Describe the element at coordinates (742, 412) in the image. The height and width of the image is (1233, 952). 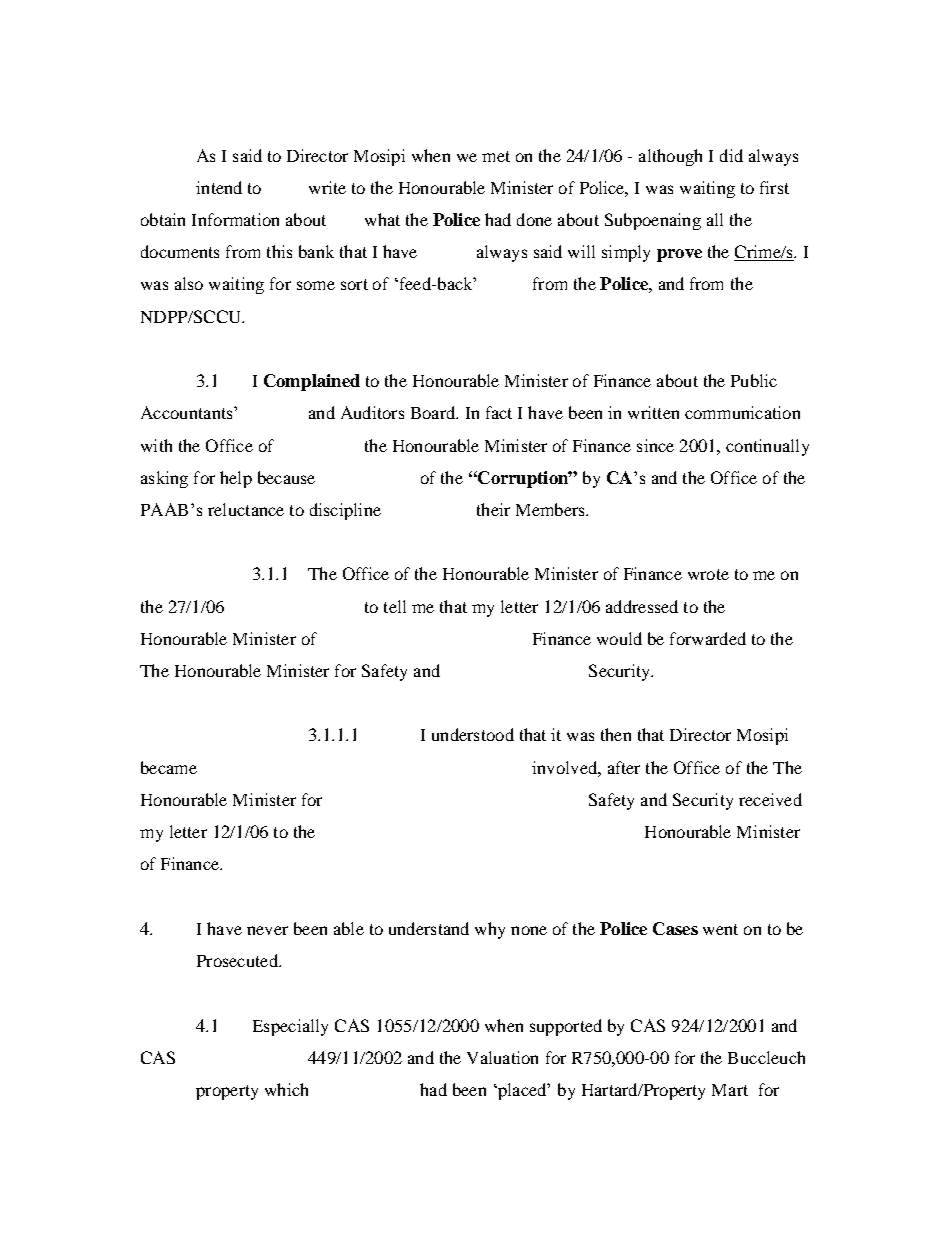
I see `communication` at that location.
